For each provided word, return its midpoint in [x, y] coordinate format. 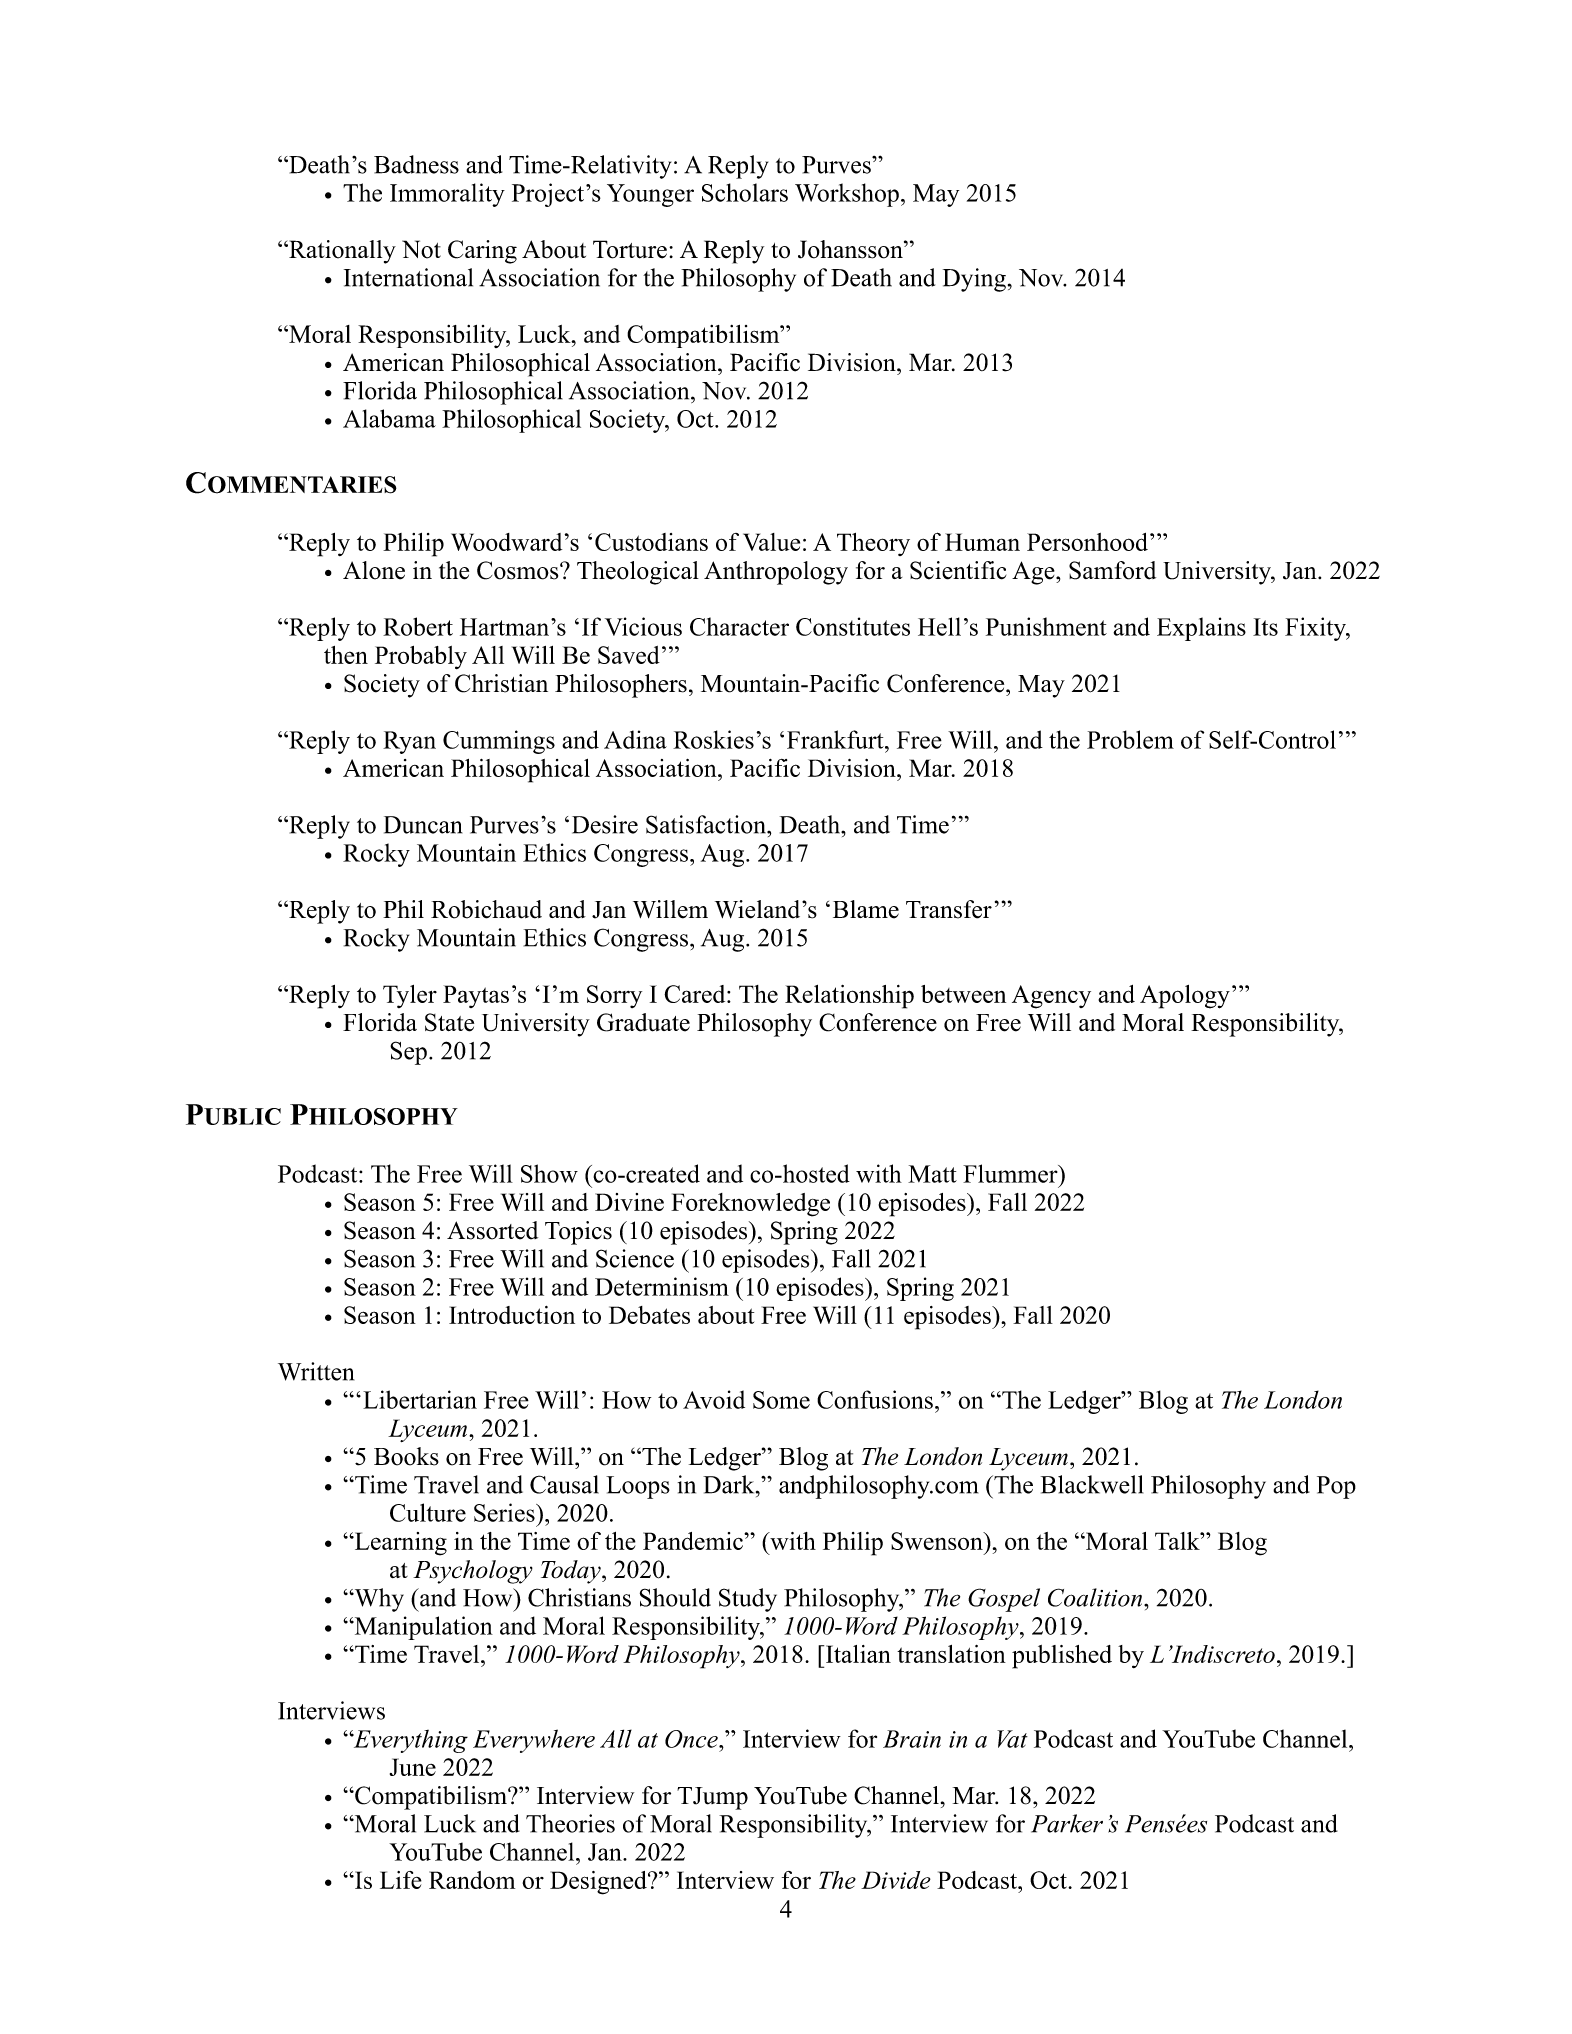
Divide [896, 1880]
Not [421, 249]
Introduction [512, 1315]
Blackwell [1092, 1484]
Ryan [409, 742]
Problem [1130, 739]
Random [472, 1880]
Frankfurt [836, 739]
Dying [974, 280]
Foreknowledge [750, 1205]
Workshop [847, 195]
